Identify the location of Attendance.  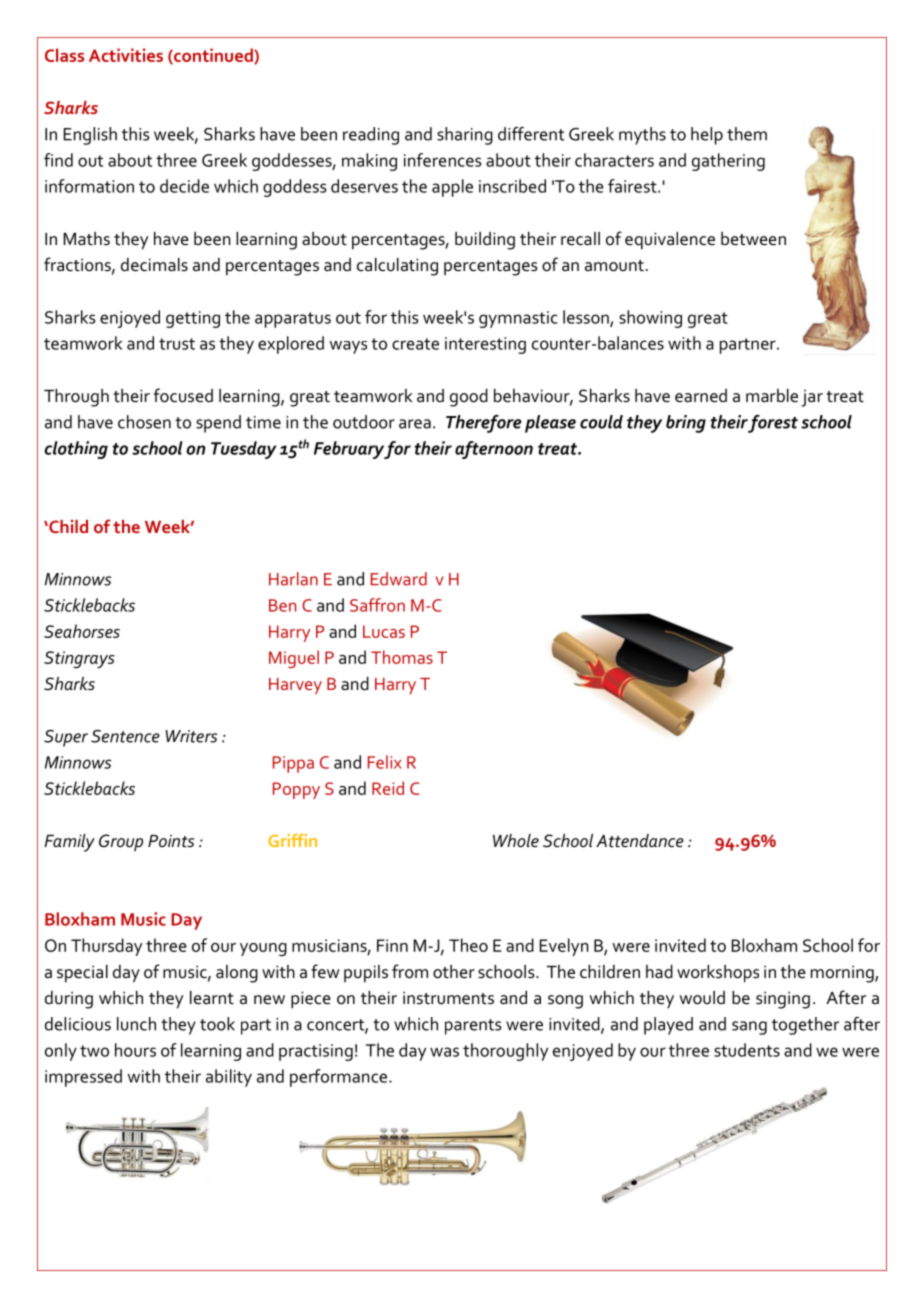
(640, 841).
